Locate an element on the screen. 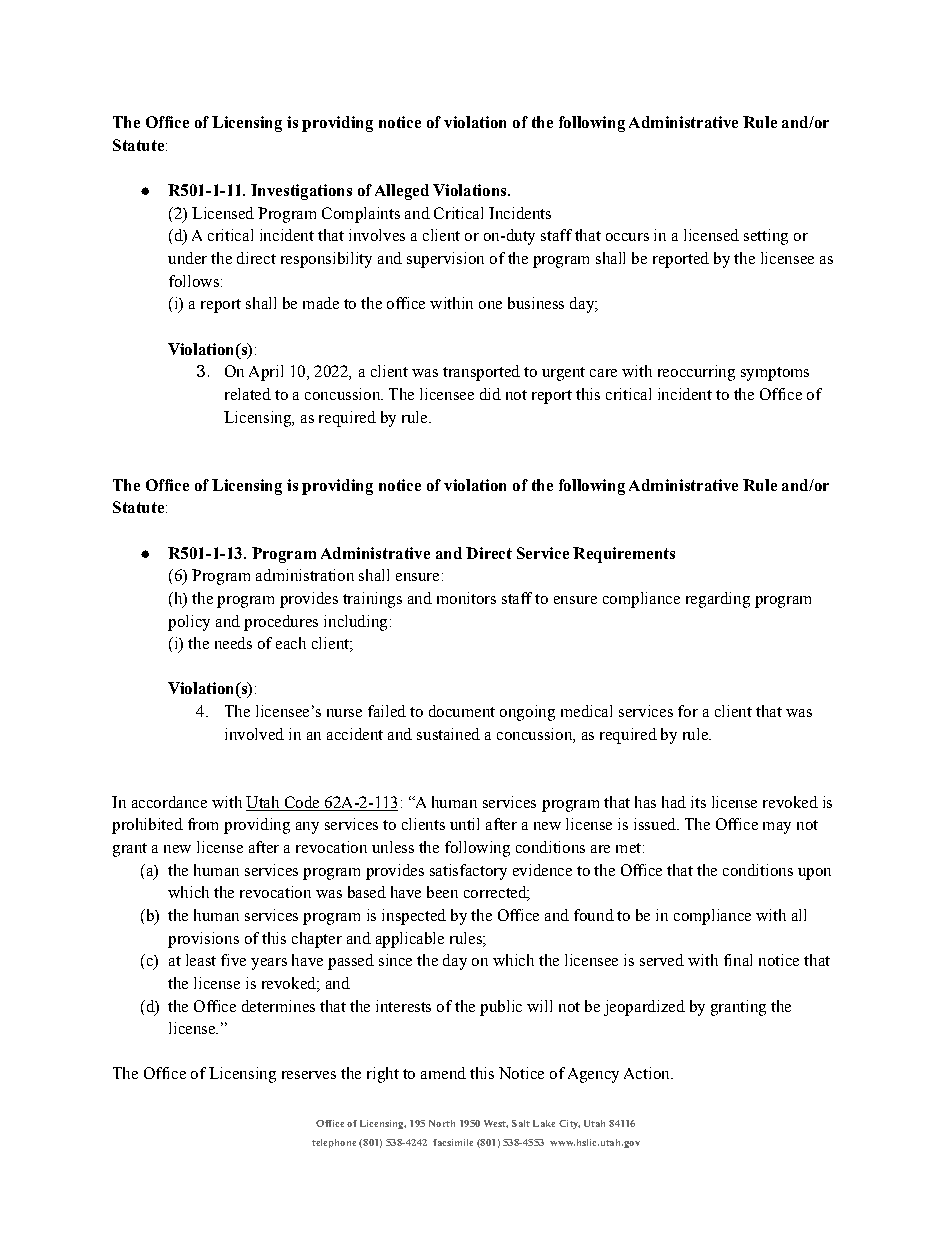  Action is located at coordinates (648, 1073).
